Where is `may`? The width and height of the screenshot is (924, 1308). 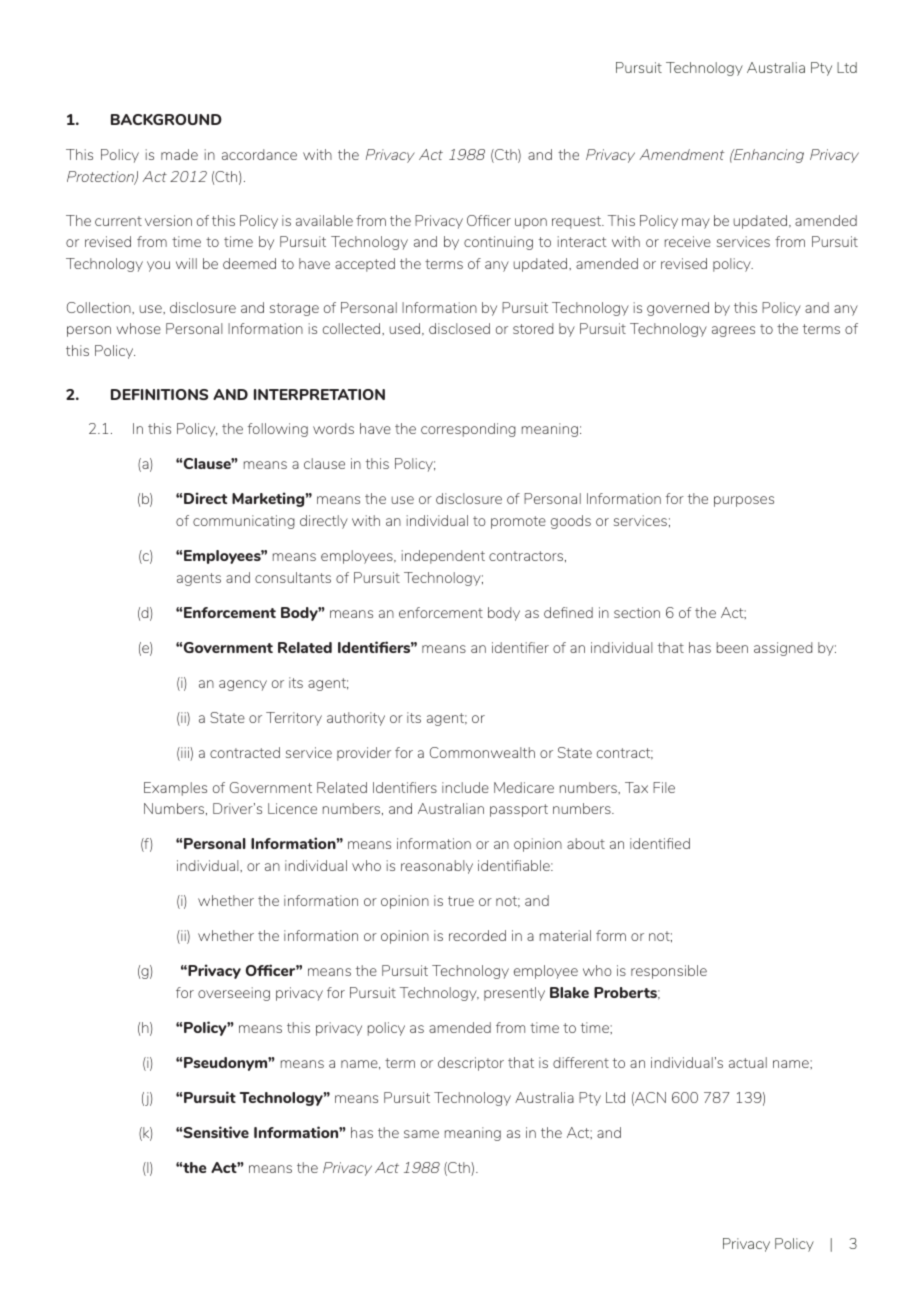
may is located at coordinates (696, 223).
